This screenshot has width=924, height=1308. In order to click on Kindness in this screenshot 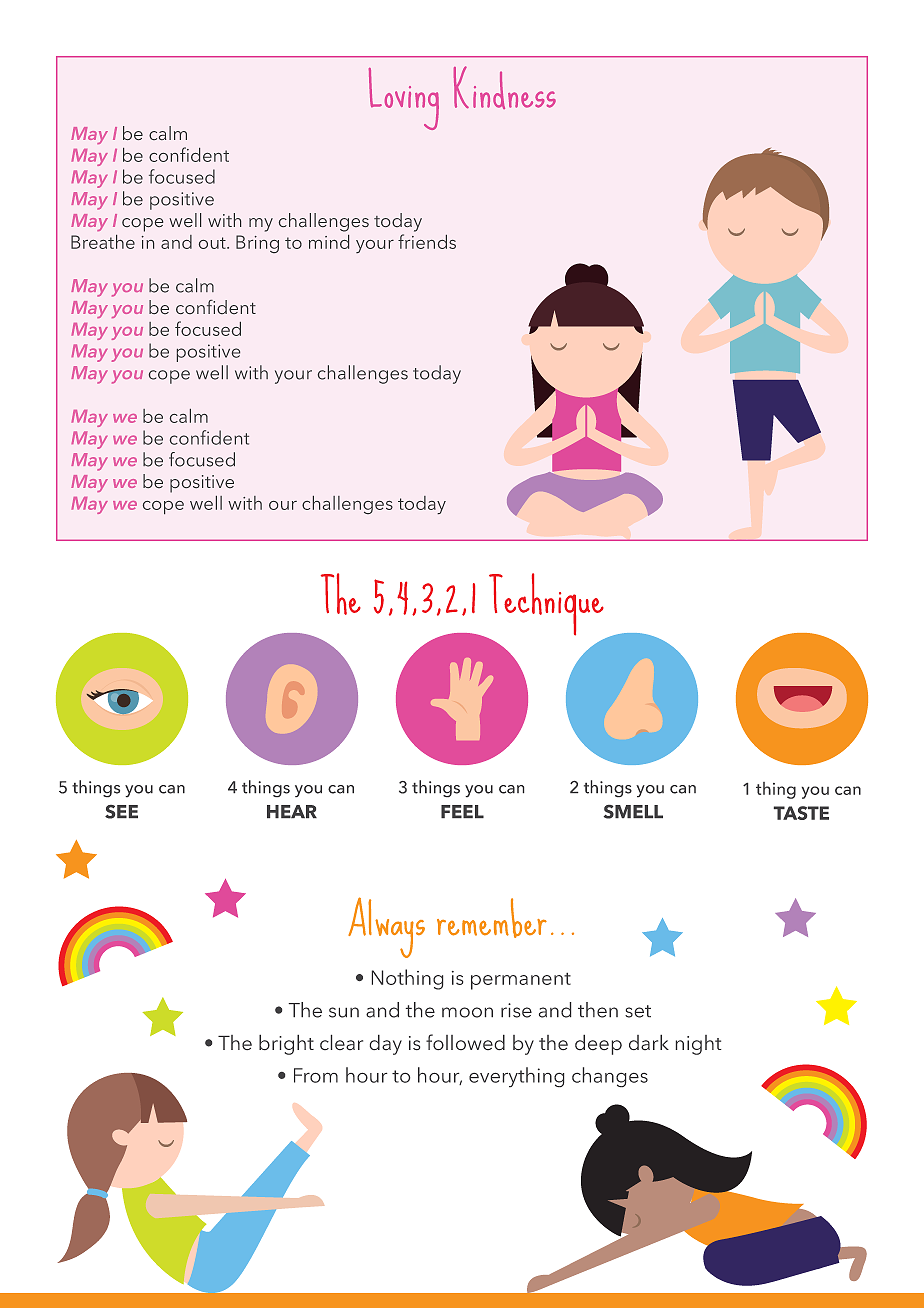, I will do `click(505, 87)`.
